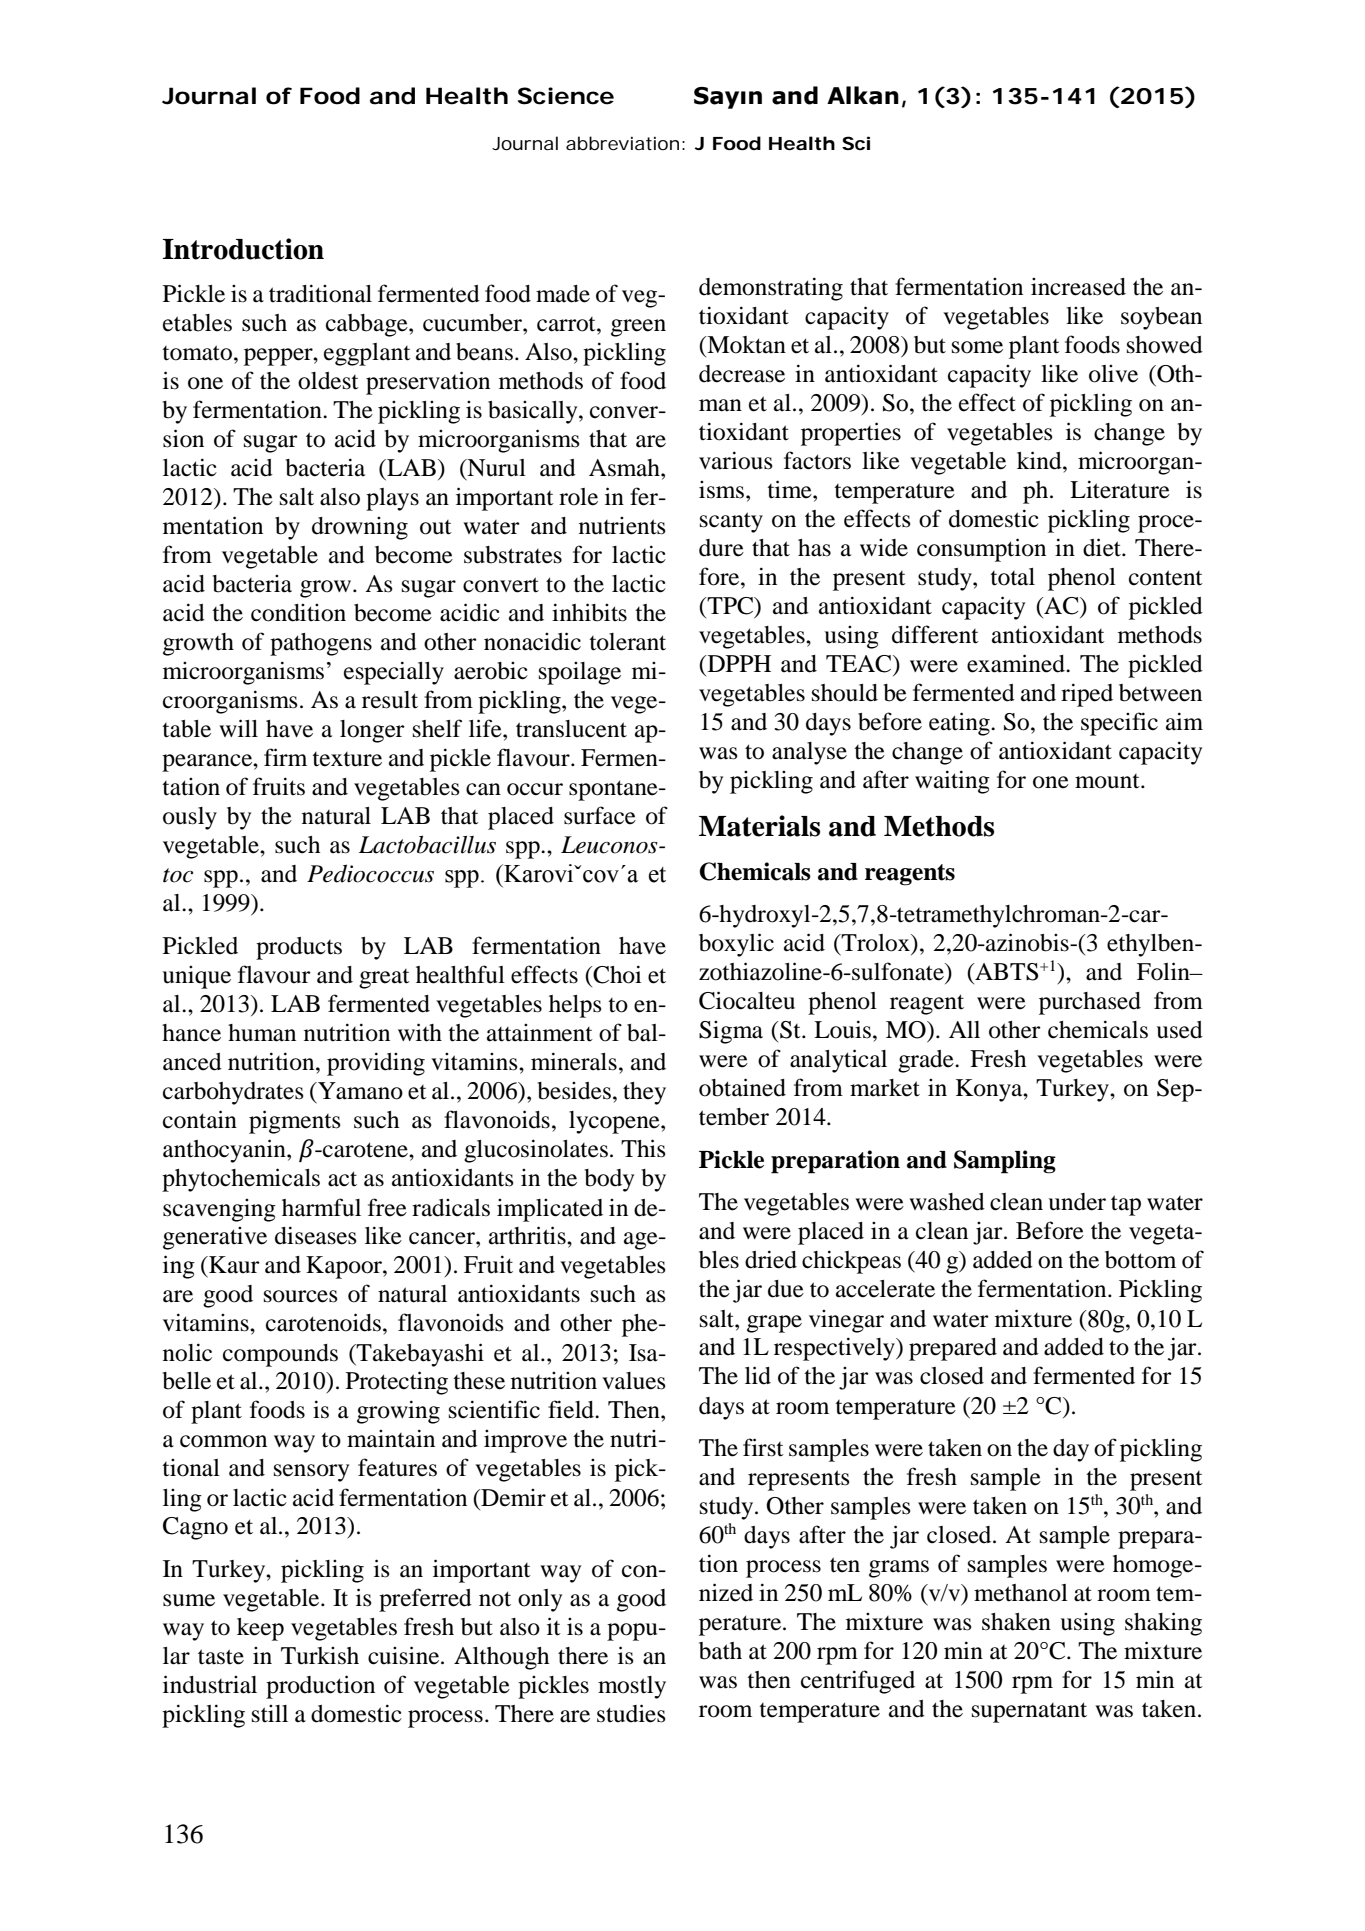  Describe the element at coordinates (320, 1656) in the screenshot. I see `Turkish` at that location.
